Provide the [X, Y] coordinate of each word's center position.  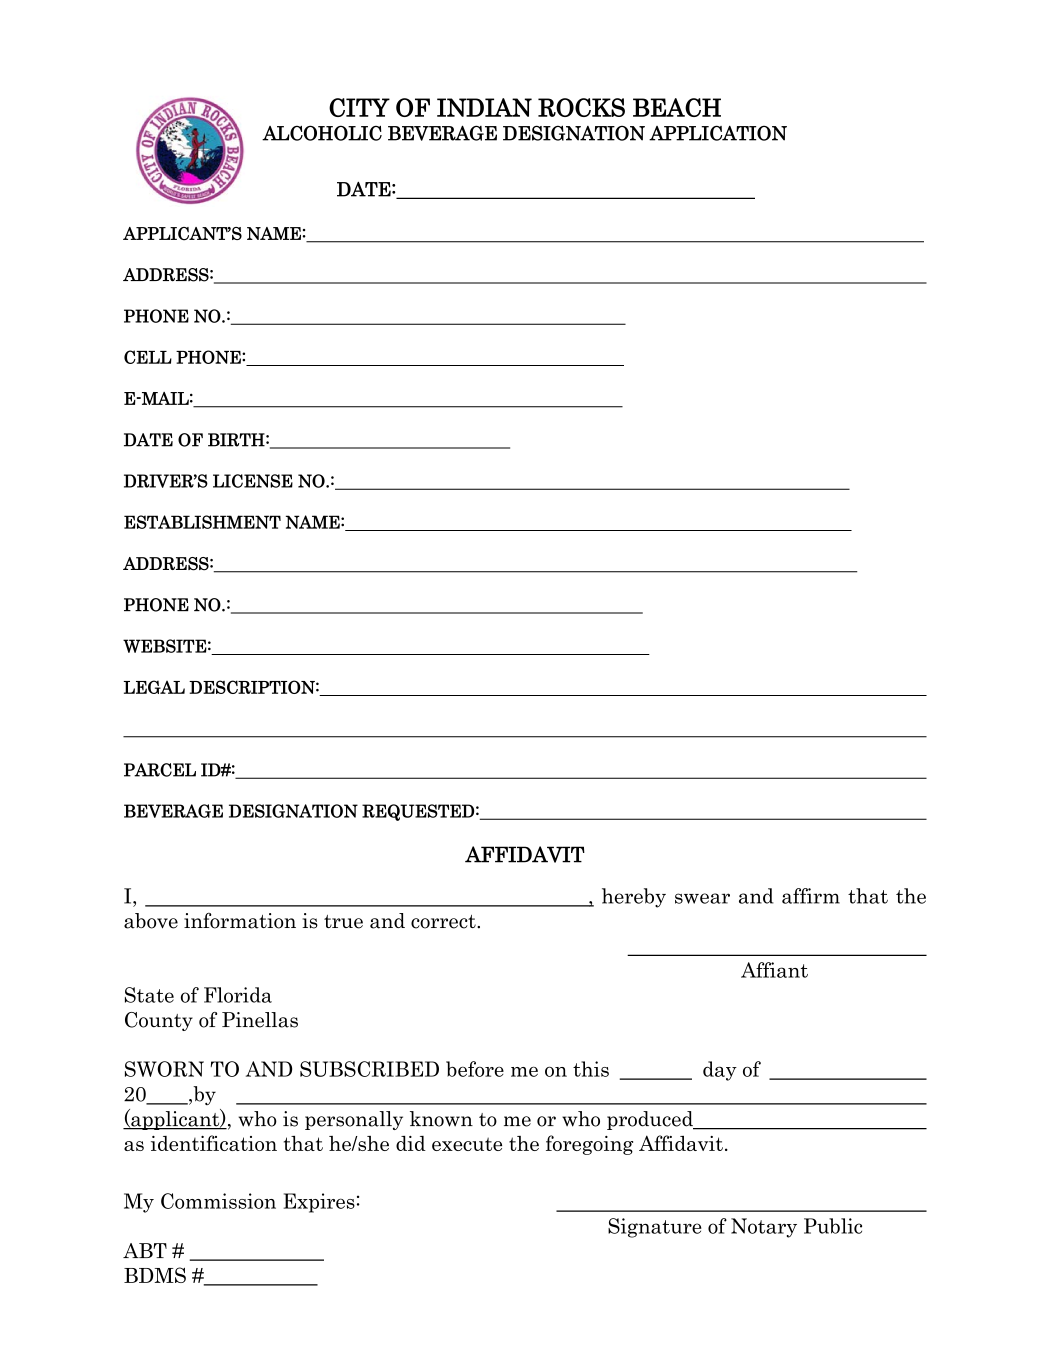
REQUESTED [418, 812]
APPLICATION [718, 133]
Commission [218, 1201]
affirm [811, 896]
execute [467, 1144]
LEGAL [154, 687]
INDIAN [484, 107]
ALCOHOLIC [322, 133]
